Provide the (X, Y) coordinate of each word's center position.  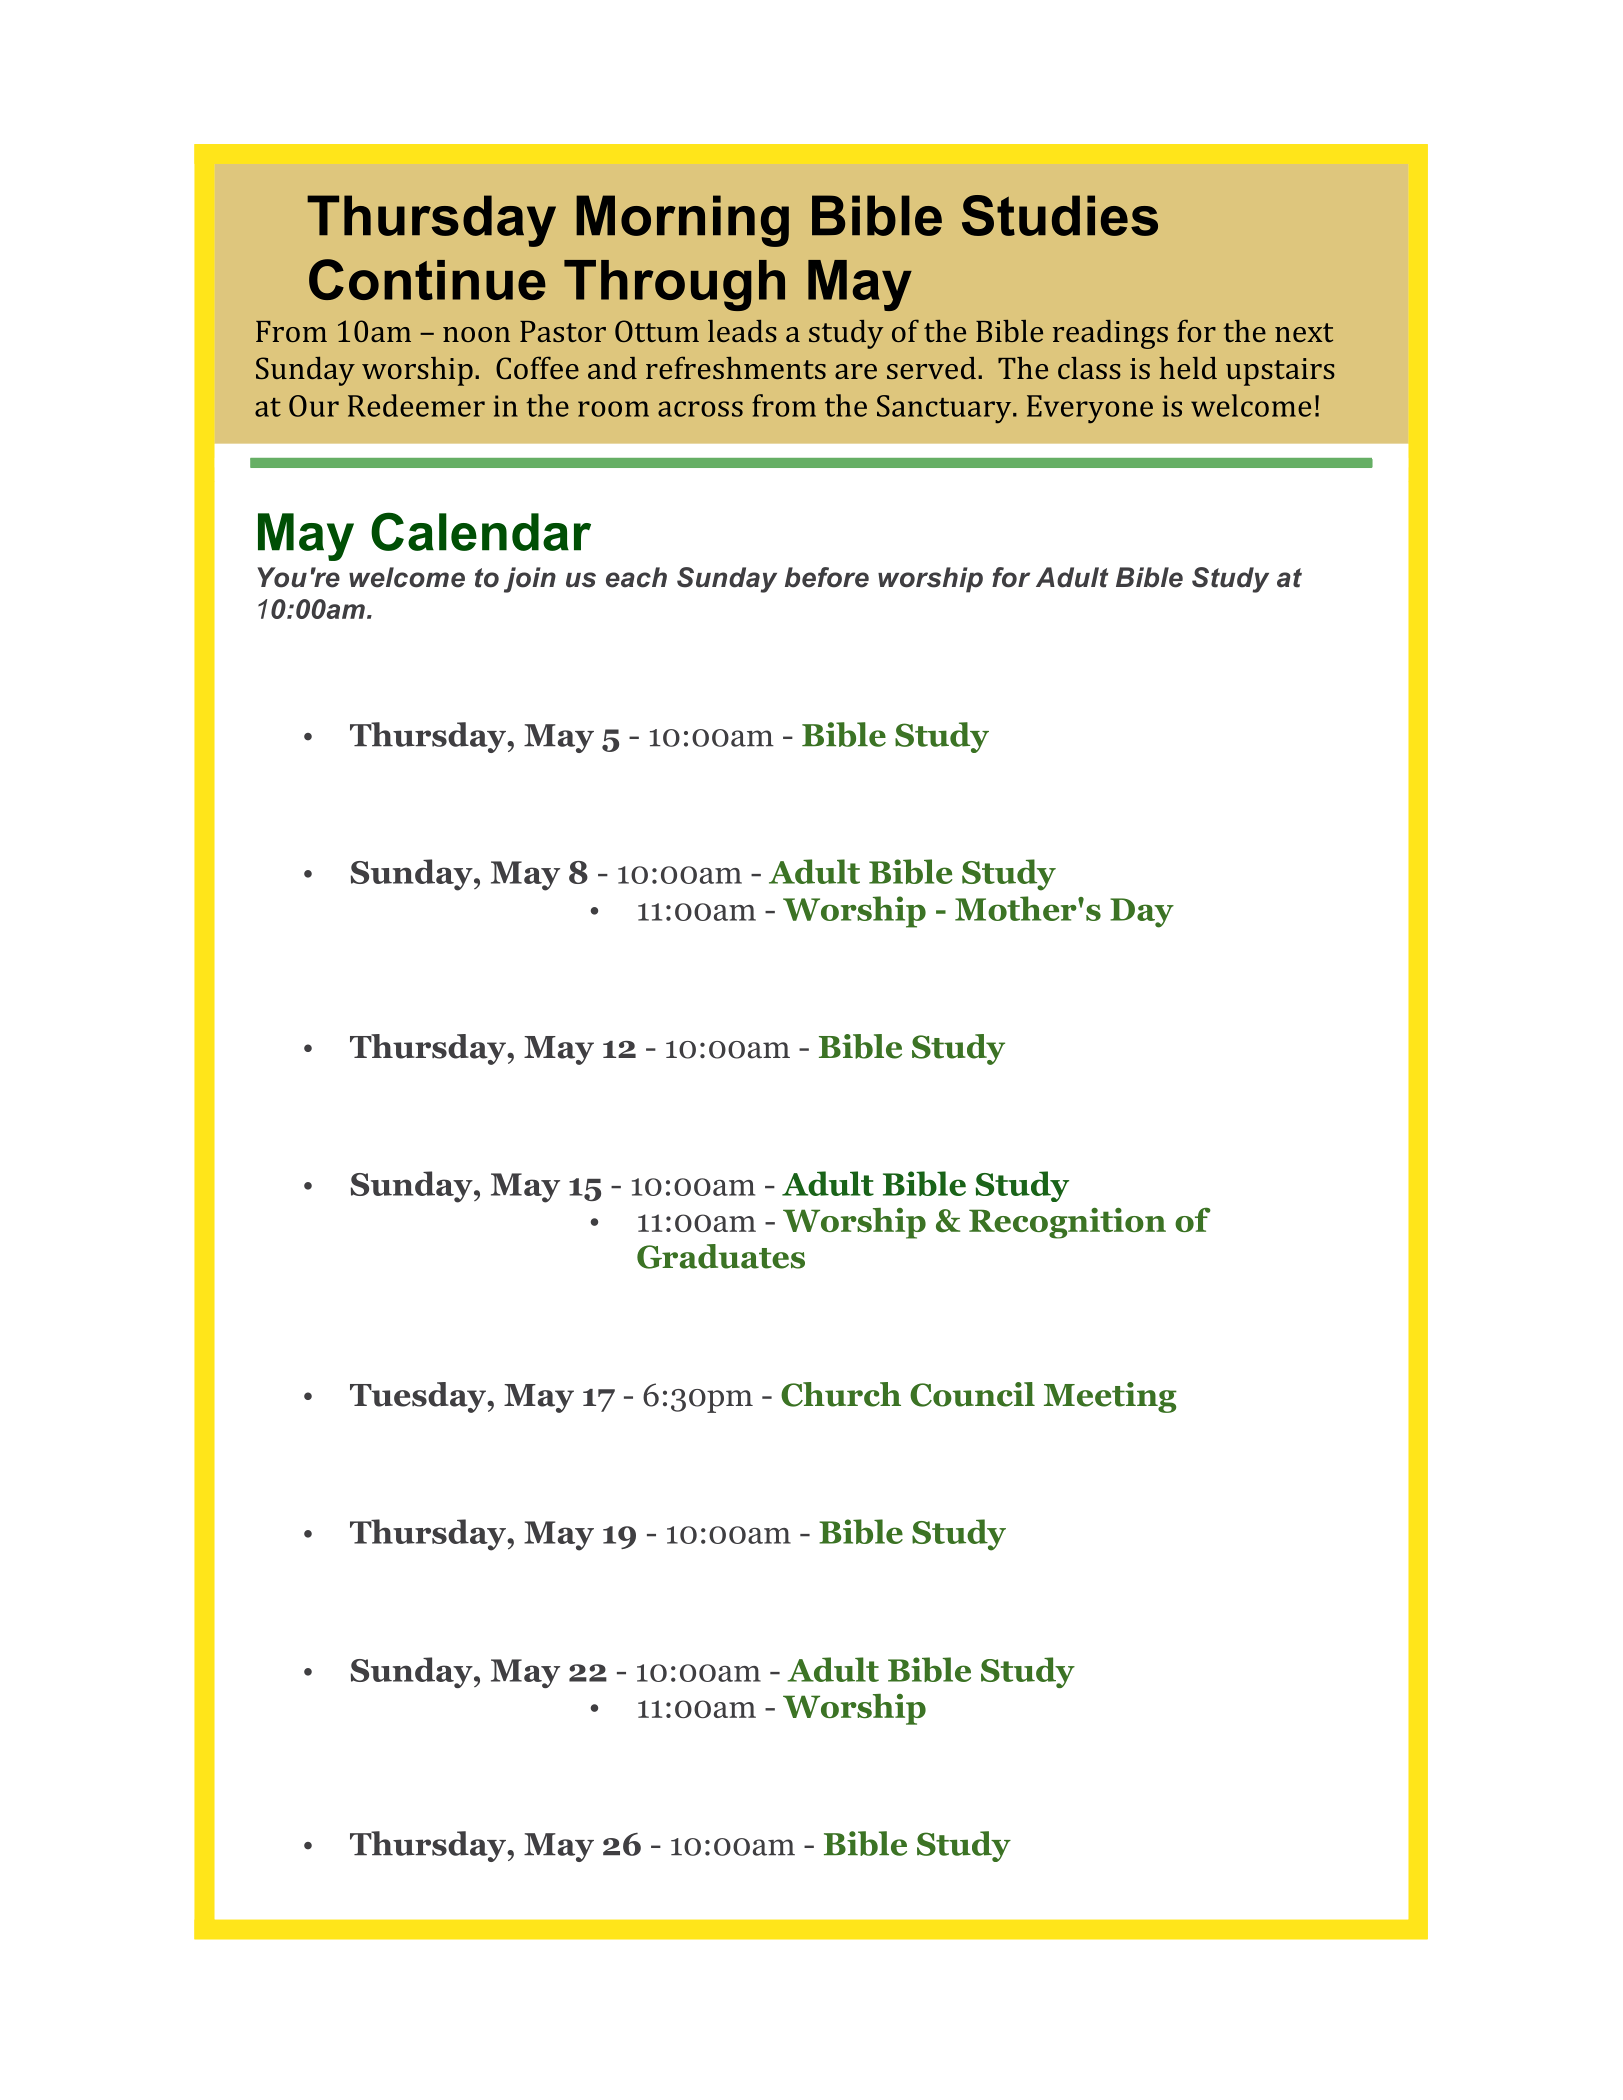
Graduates (721, 1256)
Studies (1060, 215)
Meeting (1110, 1397)
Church (841, 1394)
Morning (682, 221)
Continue (427, 279)
